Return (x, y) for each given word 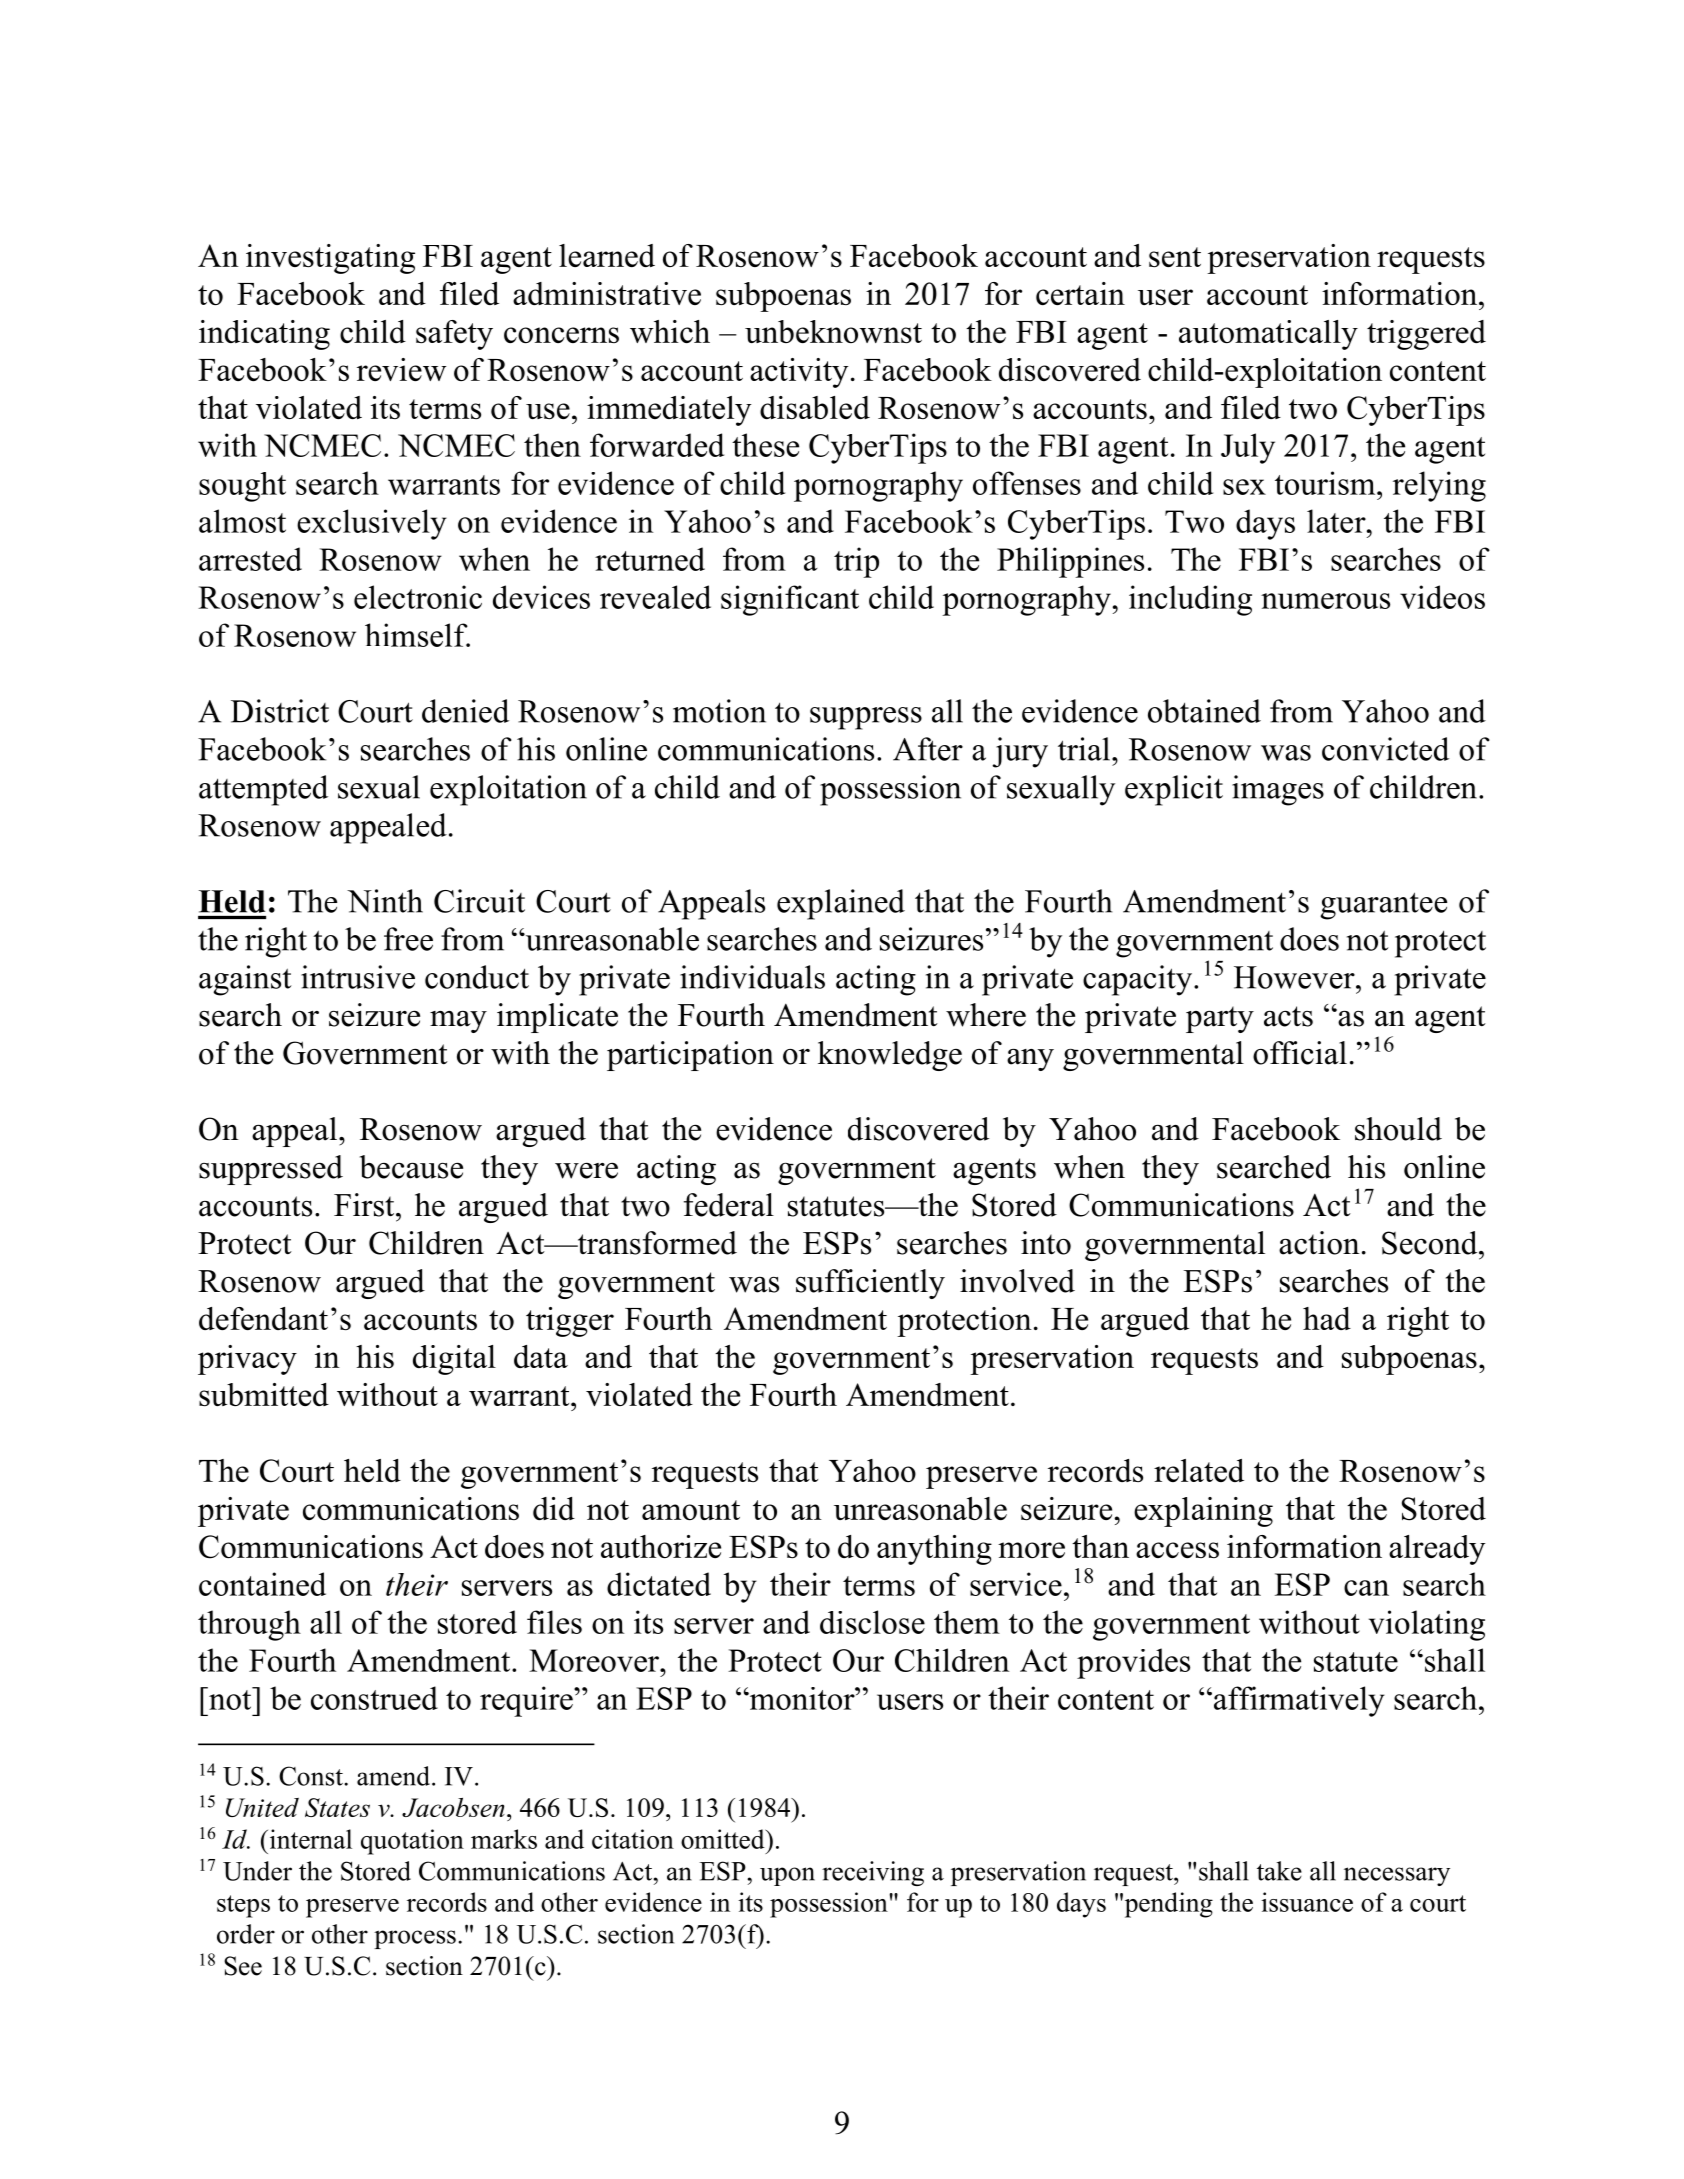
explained (841, 904)
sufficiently (870, 1284)
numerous (1325, 601)
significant (790, 600)
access (1177, 1550)
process (415, 1939)
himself (417, 635)
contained (262, 1584)
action (1319, 1243)
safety (454, 335)
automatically (1268, 335)
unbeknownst (833, 331)
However (1295, 977)
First (365, 1205)
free (408, 939)
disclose (872, 1622)
